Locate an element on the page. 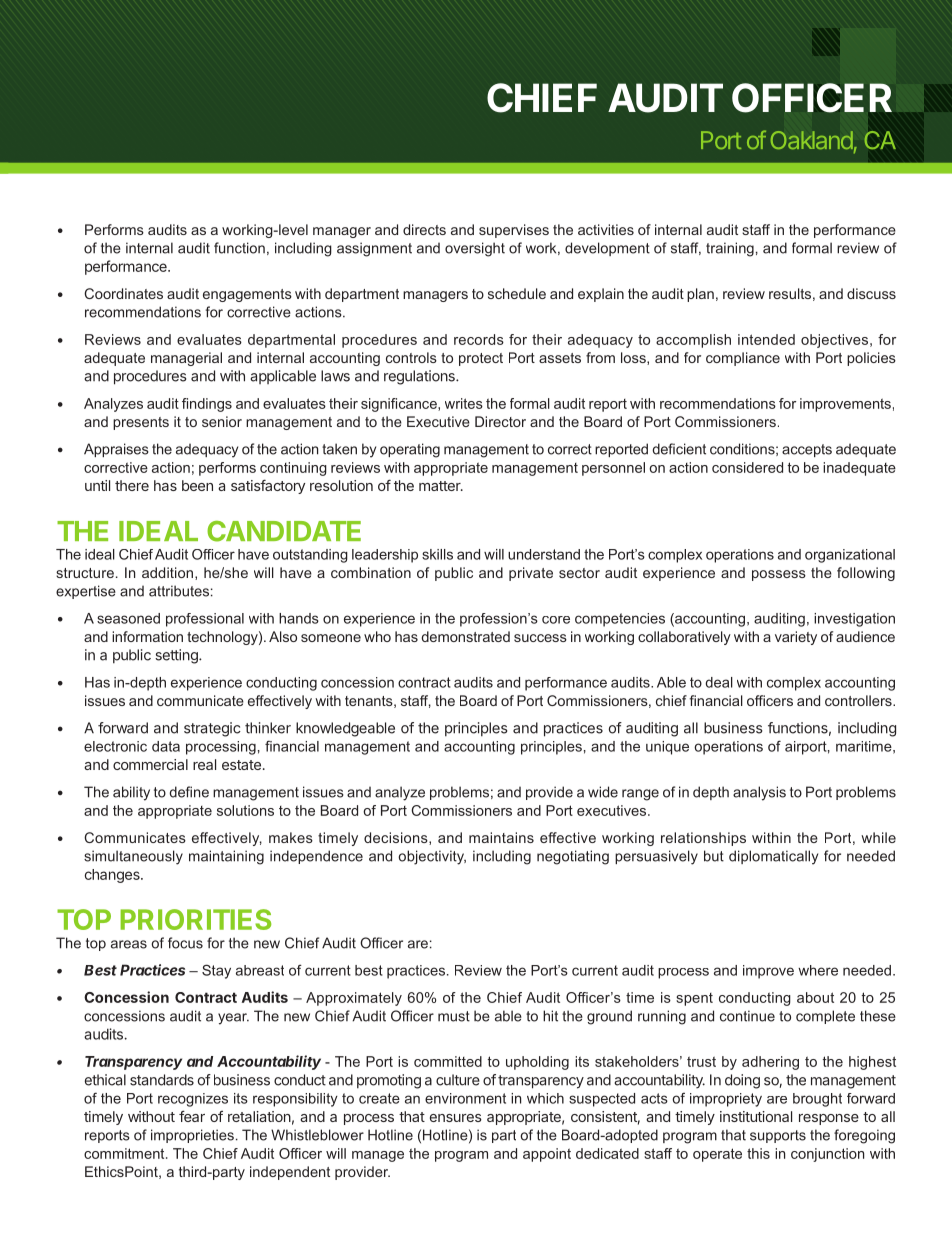 Image resolution: width=952 pixels, height=1233 pixels. findings is located at coordinates (207, 405).
